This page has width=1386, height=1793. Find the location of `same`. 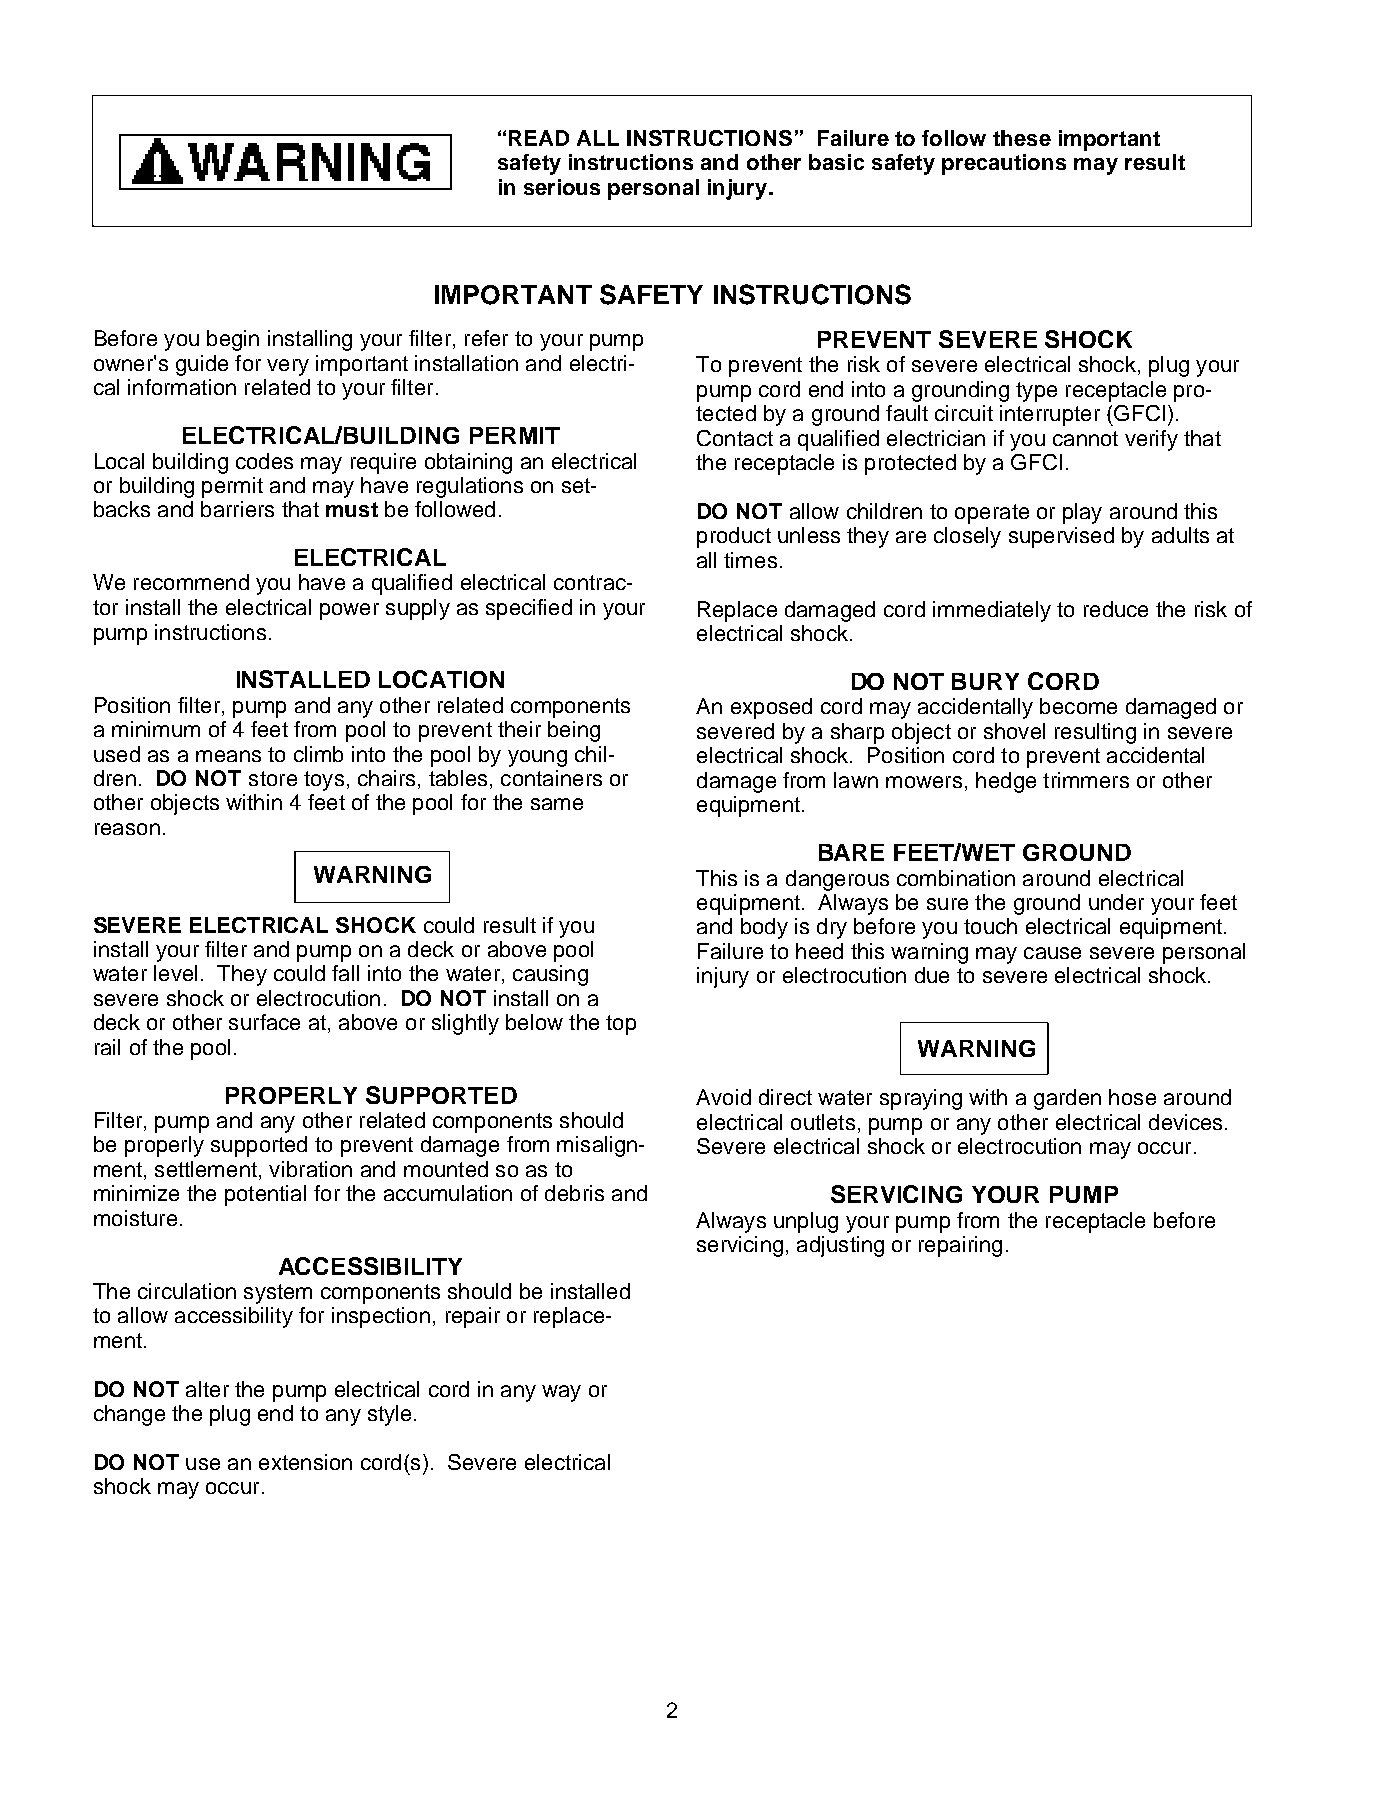

same is located at coordinates (557, 804).
